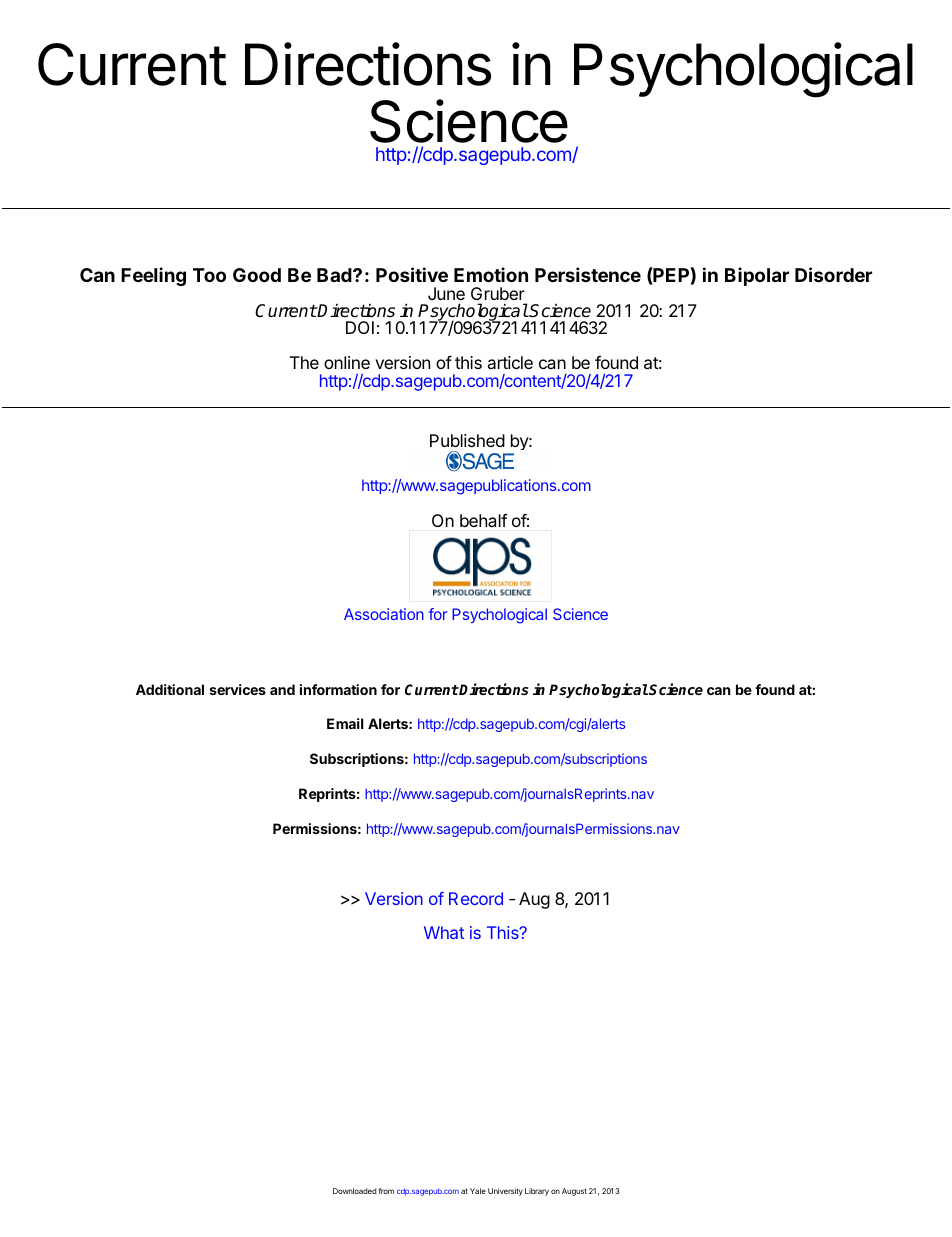 This page has width=952, height=1237. Describe the element at coordinates (355, 1191) in the page. I see `Downloaded` at that location.
